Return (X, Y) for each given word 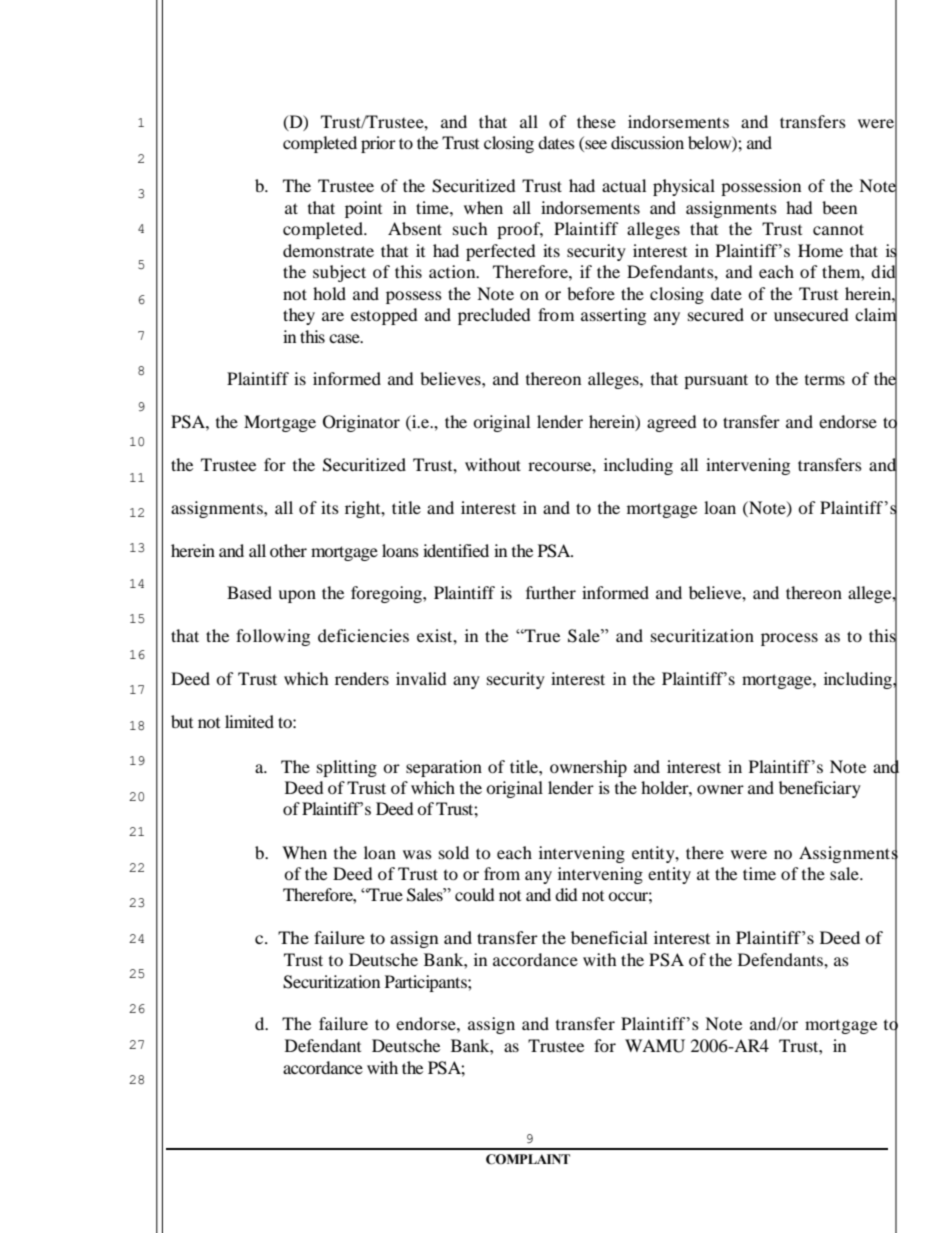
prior (378, 144)
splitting (347, 768)
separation (444, 768)
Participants (427, 983)
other (288, 550)
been (839, 207)
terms (825, 380)
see (595, 146)
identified (456, 550)
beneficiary (820, 789)
